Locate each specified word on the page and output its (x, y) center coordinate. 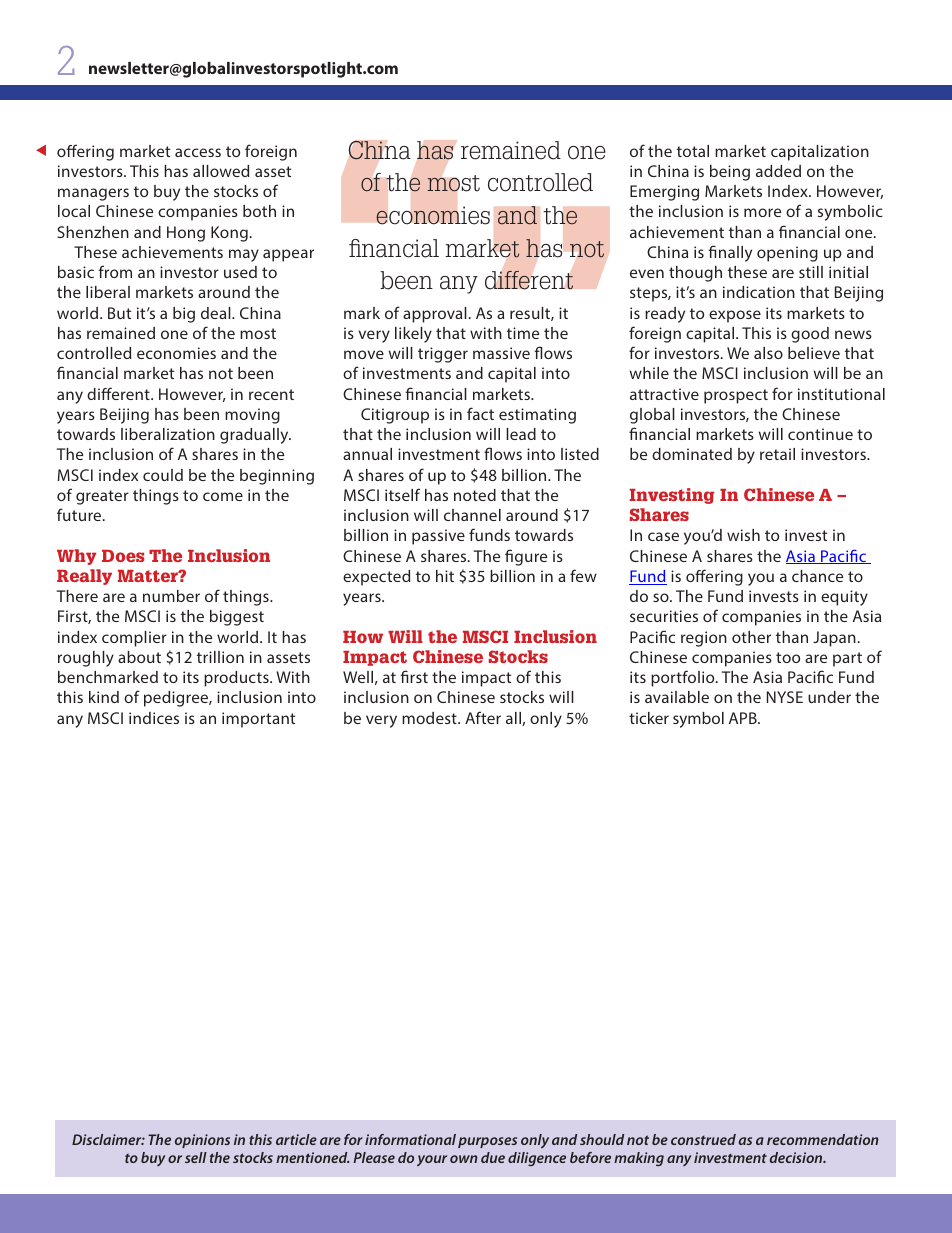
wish (743, 535)
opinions (202, 1141)
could (163, 475)
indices (154, 718)
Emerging (664, 193)
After (483, 717)
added (778, 171)
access (198, 152)
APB (744, 718)
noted (475, 495)
